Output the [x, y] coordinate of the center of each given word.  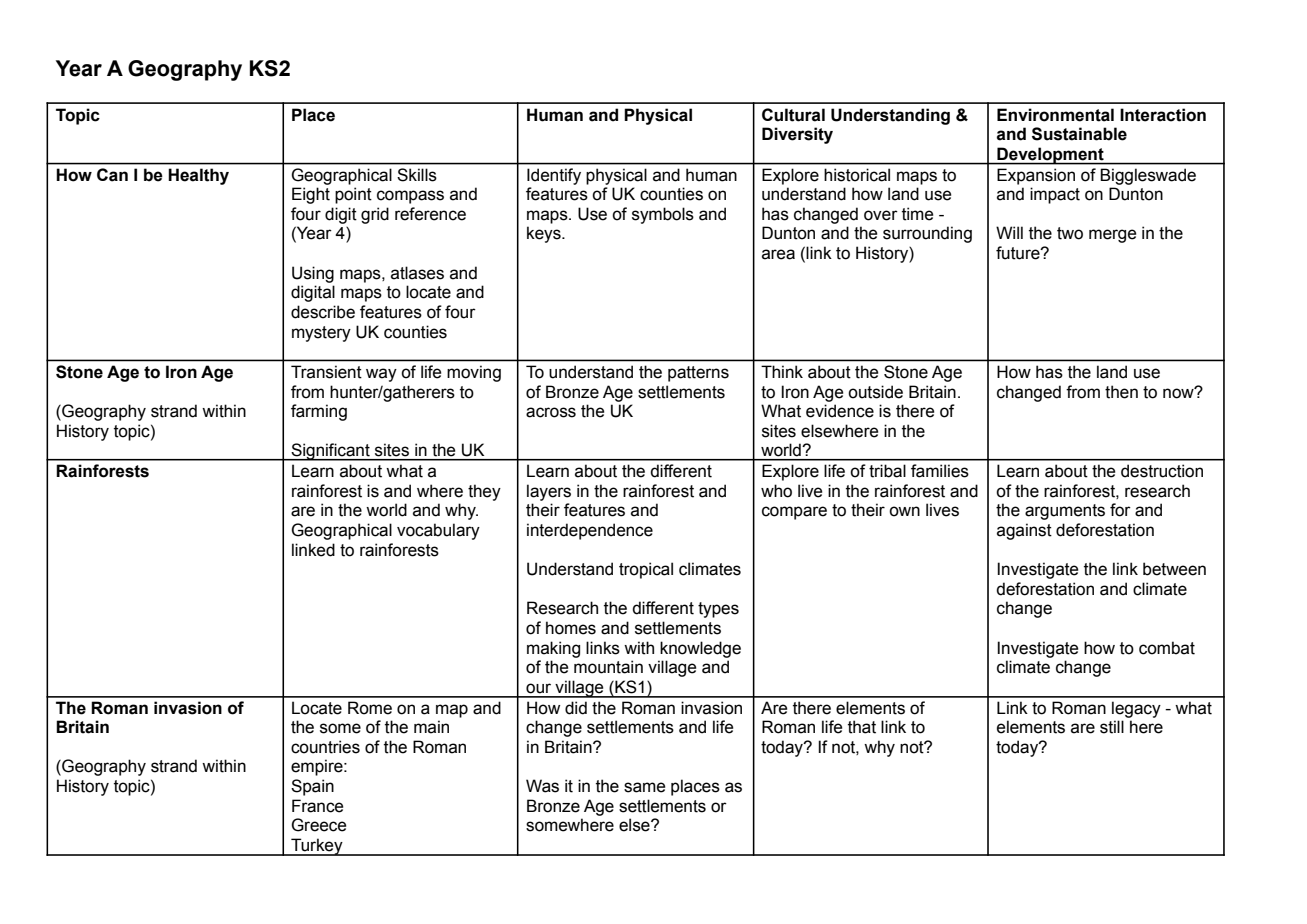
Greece [318, 825]
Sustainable [1079, 134]
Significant [330, 452]
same [644, 787]
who [776, 491]
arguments [1065, 512]
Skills [417, 175]
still [1112, 727]
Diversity [797, 135]
